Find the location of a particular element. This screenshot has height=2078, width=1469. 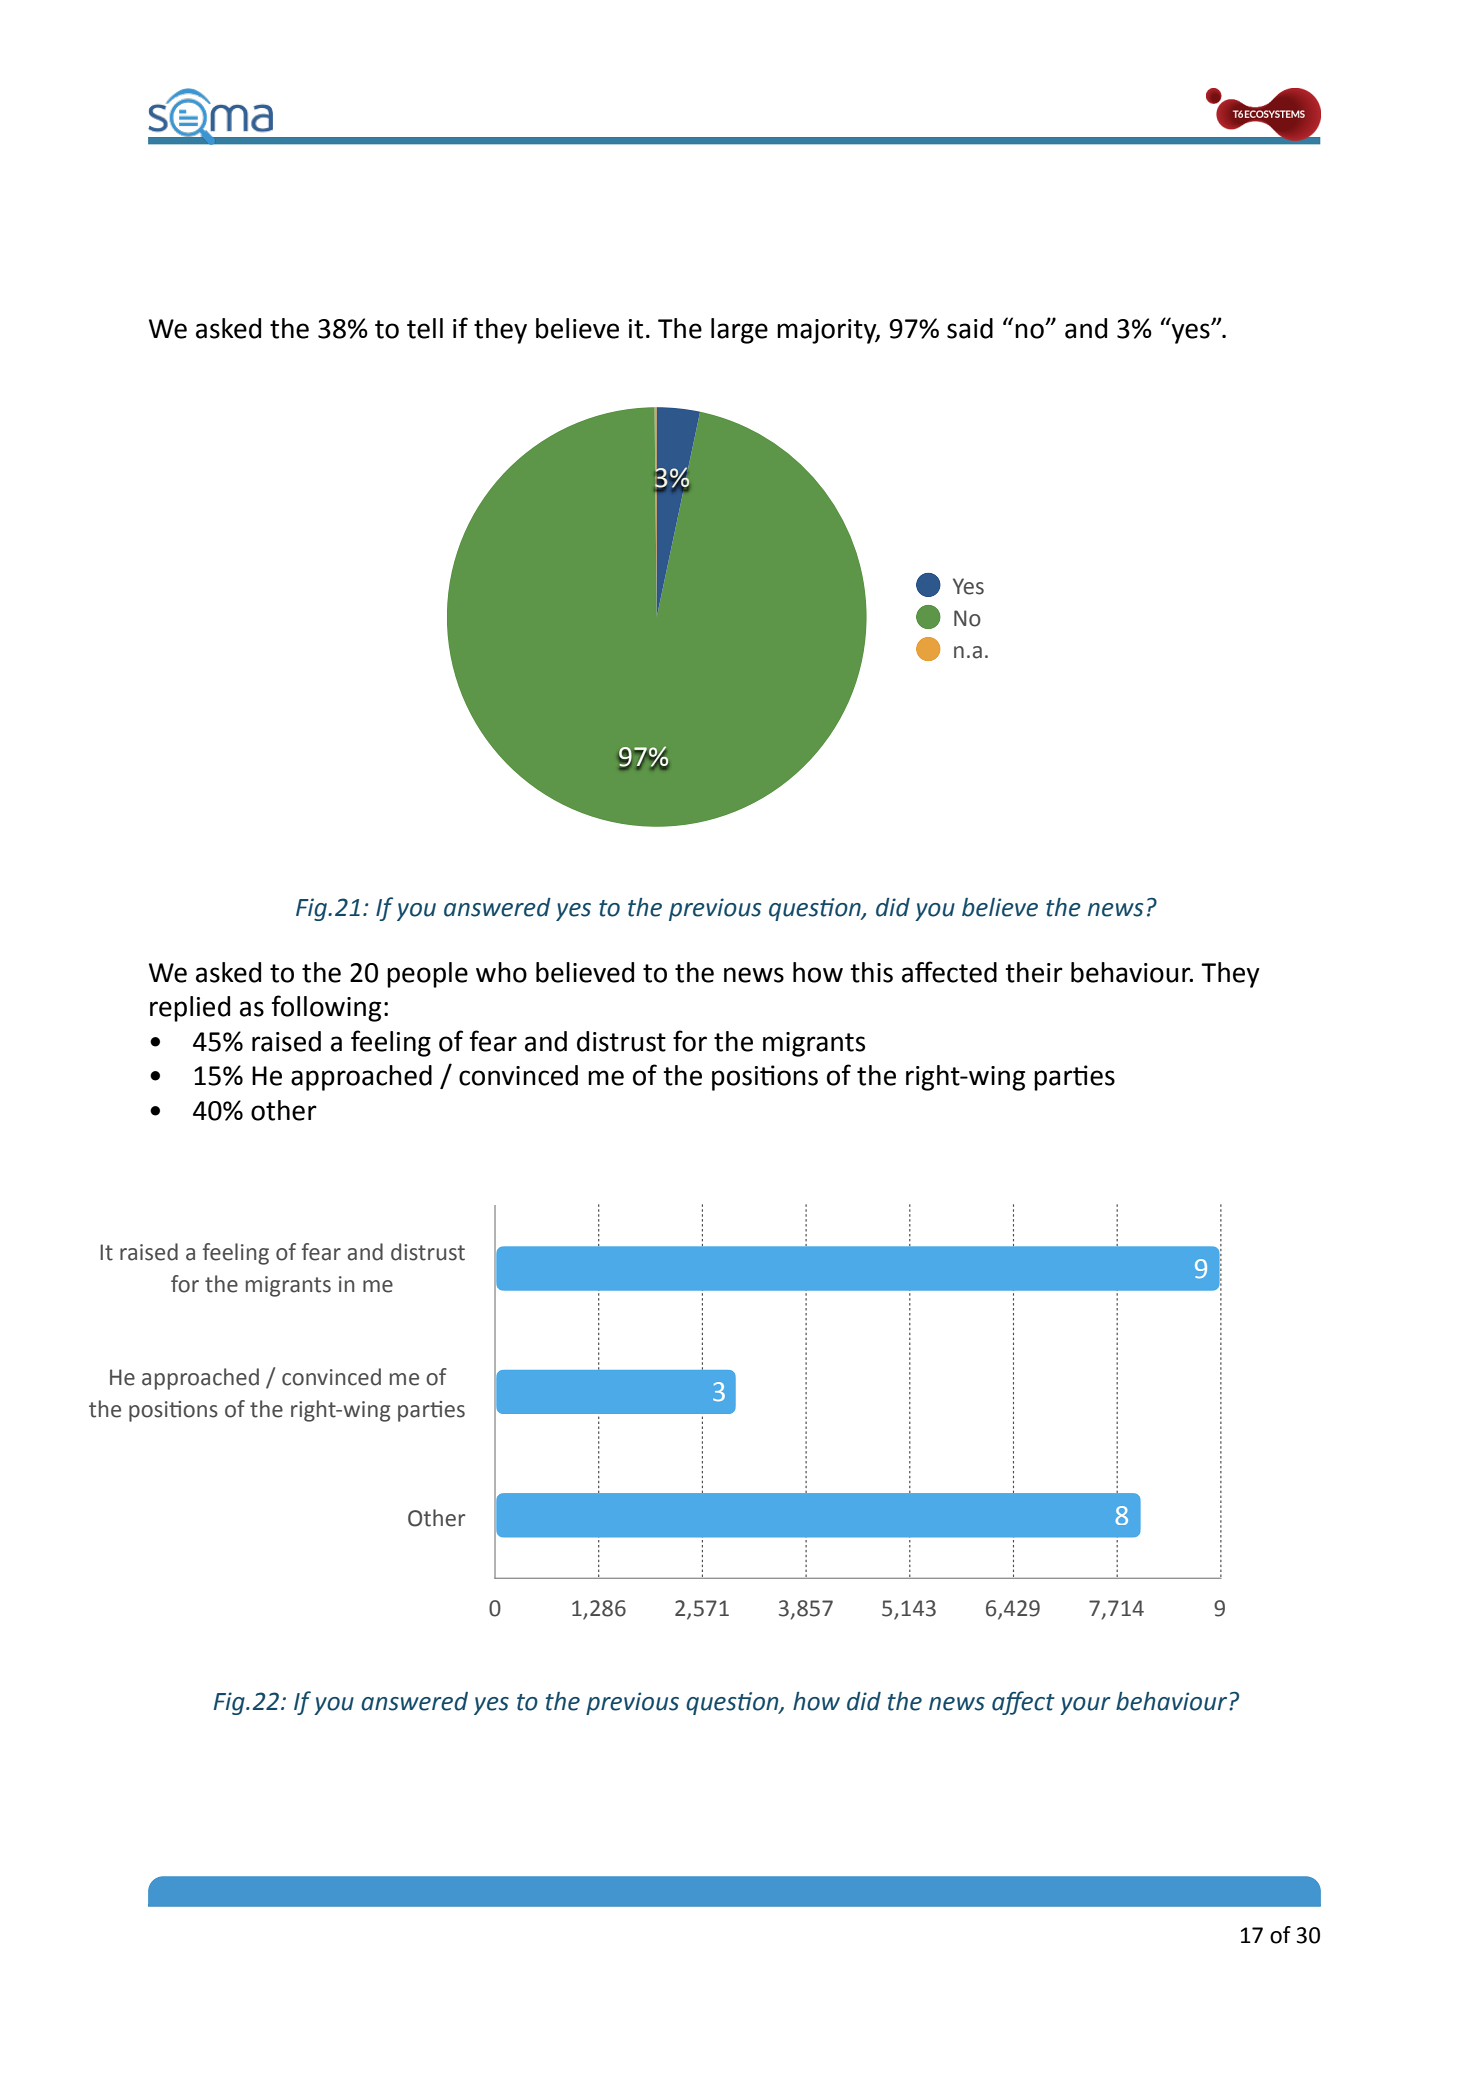

tell is located at coordinates (425, 328).
